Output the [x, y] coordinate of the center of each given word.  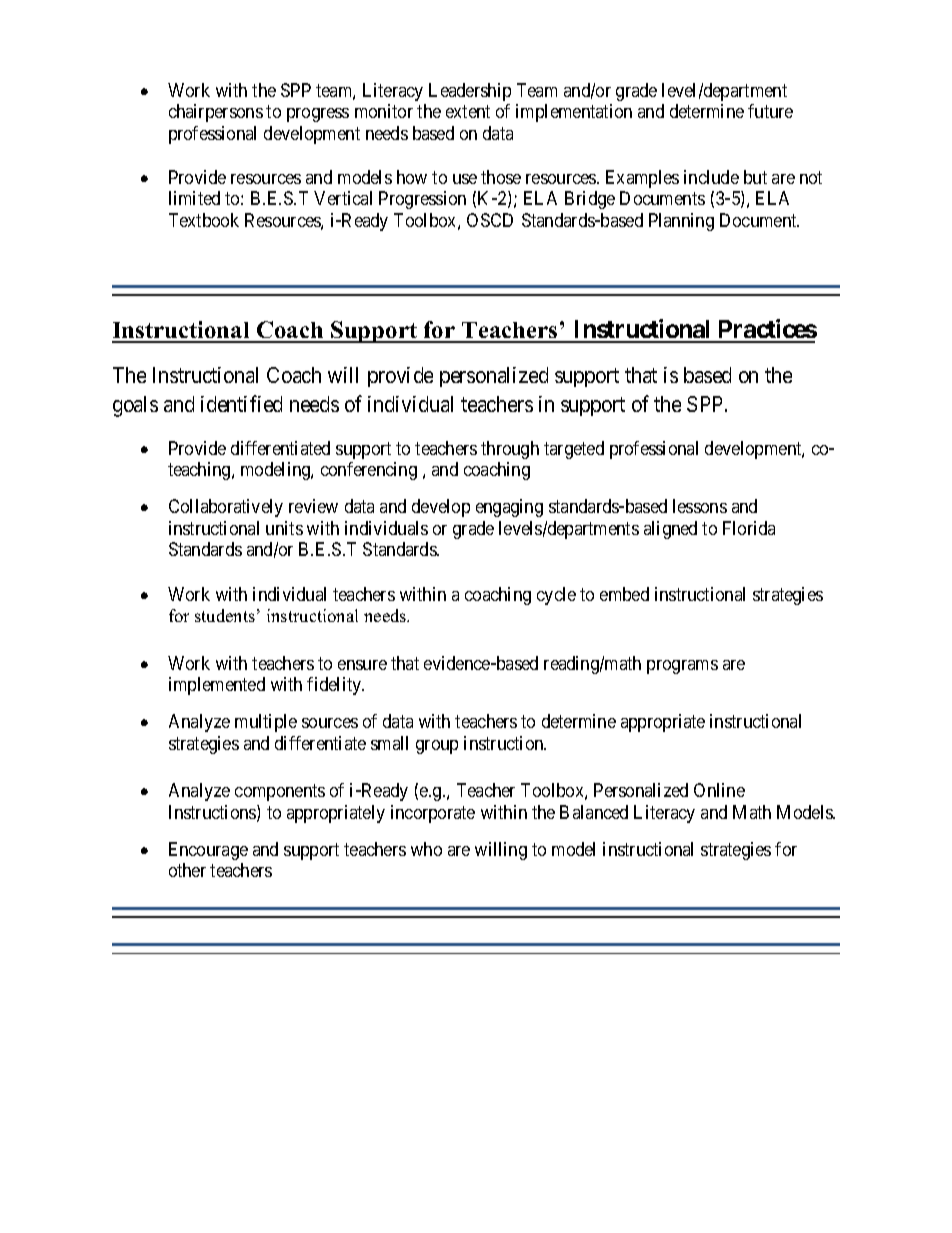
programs [682, 667]
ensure [362, 665]
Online [719, 790]
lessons [700, 506]
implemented [217, 686]
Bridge [590, 200]
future [770, 111]
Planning [681, 222]
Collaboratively [226, 508]
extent [468, 111]
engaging [509, 508]
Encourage [208, 851]
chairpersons [216, 113]
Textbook [204, 220]
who [426, 849]
